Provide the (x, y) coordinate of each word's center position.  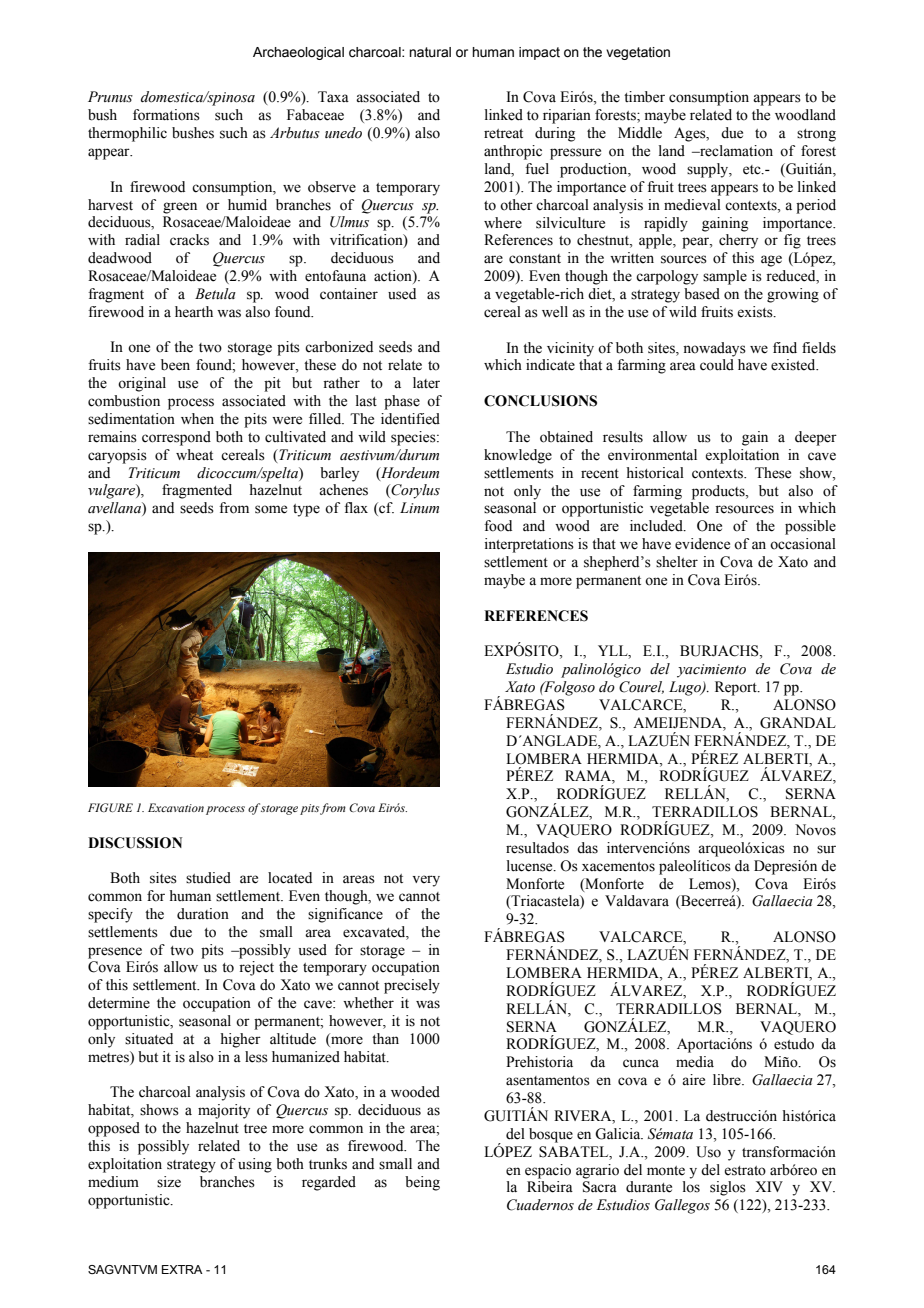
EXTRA (182, 1269)
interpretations (529, 545)
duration (203, 914)
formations (166, 115)
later (426, 383)
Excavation (176, 807)
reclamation (735, 151)
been (175, 365)
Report (737, 688)
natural (430, 52)
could (717, 365)
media (695, 1062)
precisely (412, 986)
